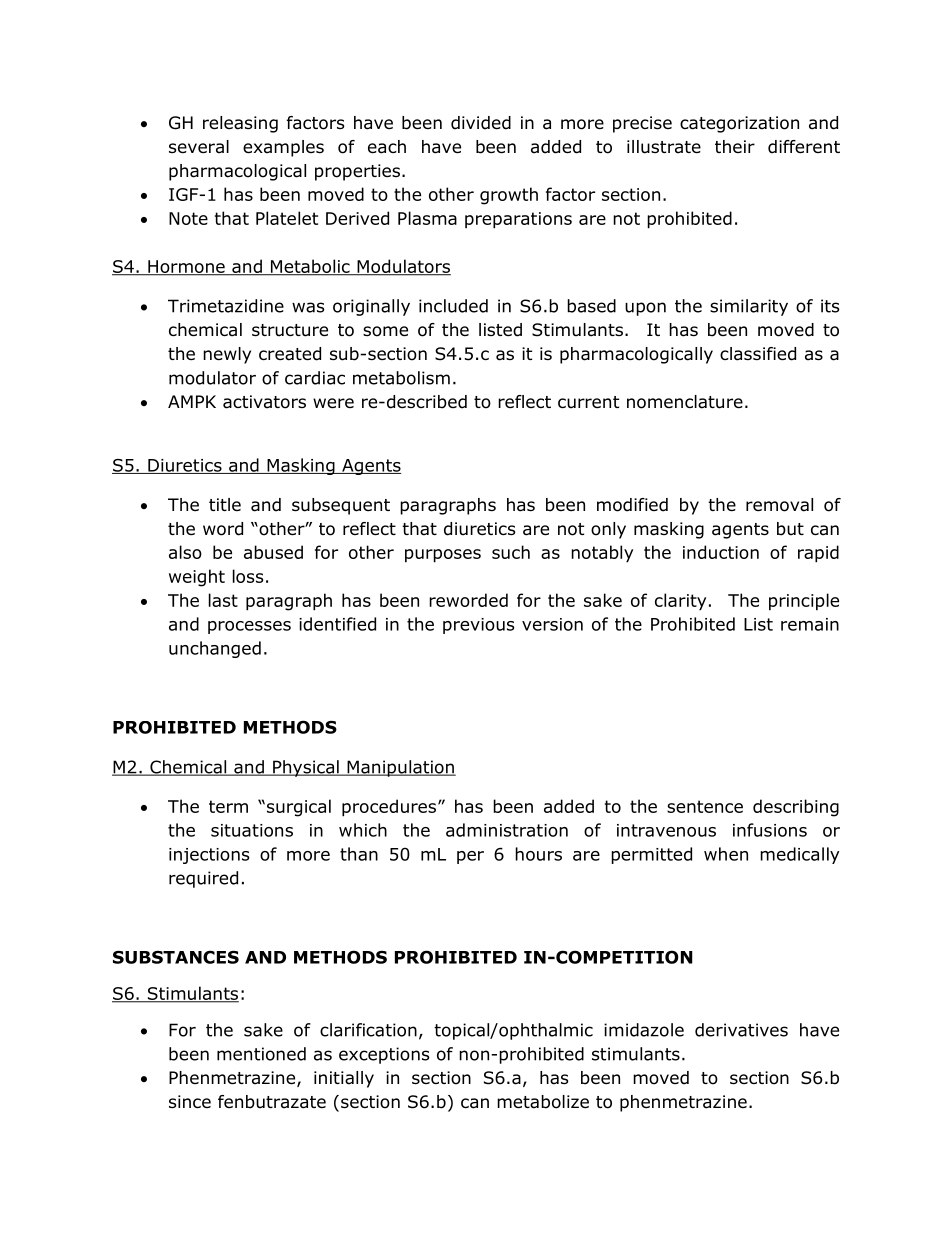 This screenshot has width=952, height=1233. I want to click on Physical, so click(306, 768).
